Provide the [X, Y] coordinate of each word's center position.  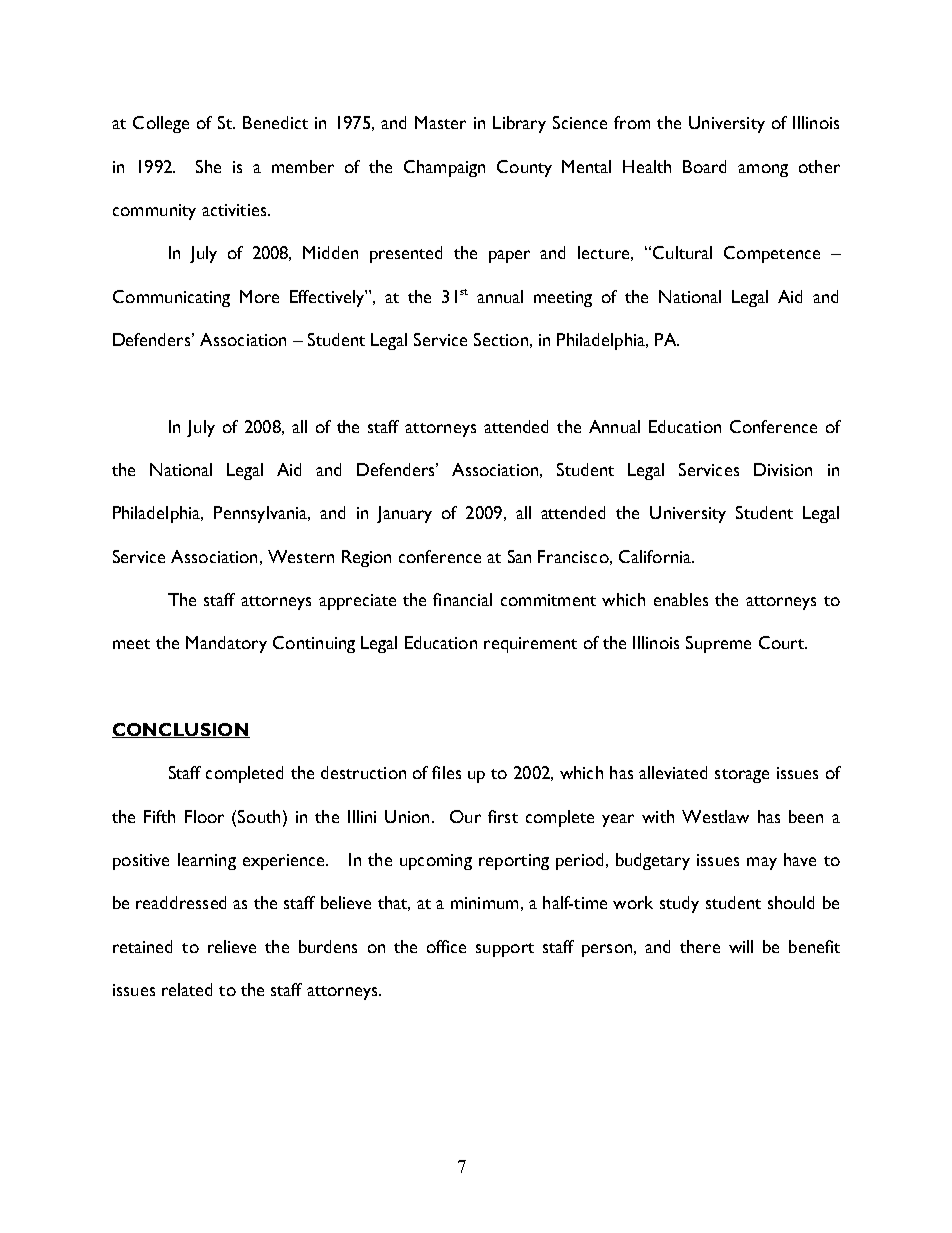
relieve [232, 946]
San [519, 556]
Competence [772, 254]
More [259, 296]
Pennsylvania [261, 514]
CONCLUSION [181, 730]
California [656, 556]
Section [501, 339]
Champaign [444, 168]
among [763, 170]
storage [742, 776]
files [446, 772]
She [208, 166]
